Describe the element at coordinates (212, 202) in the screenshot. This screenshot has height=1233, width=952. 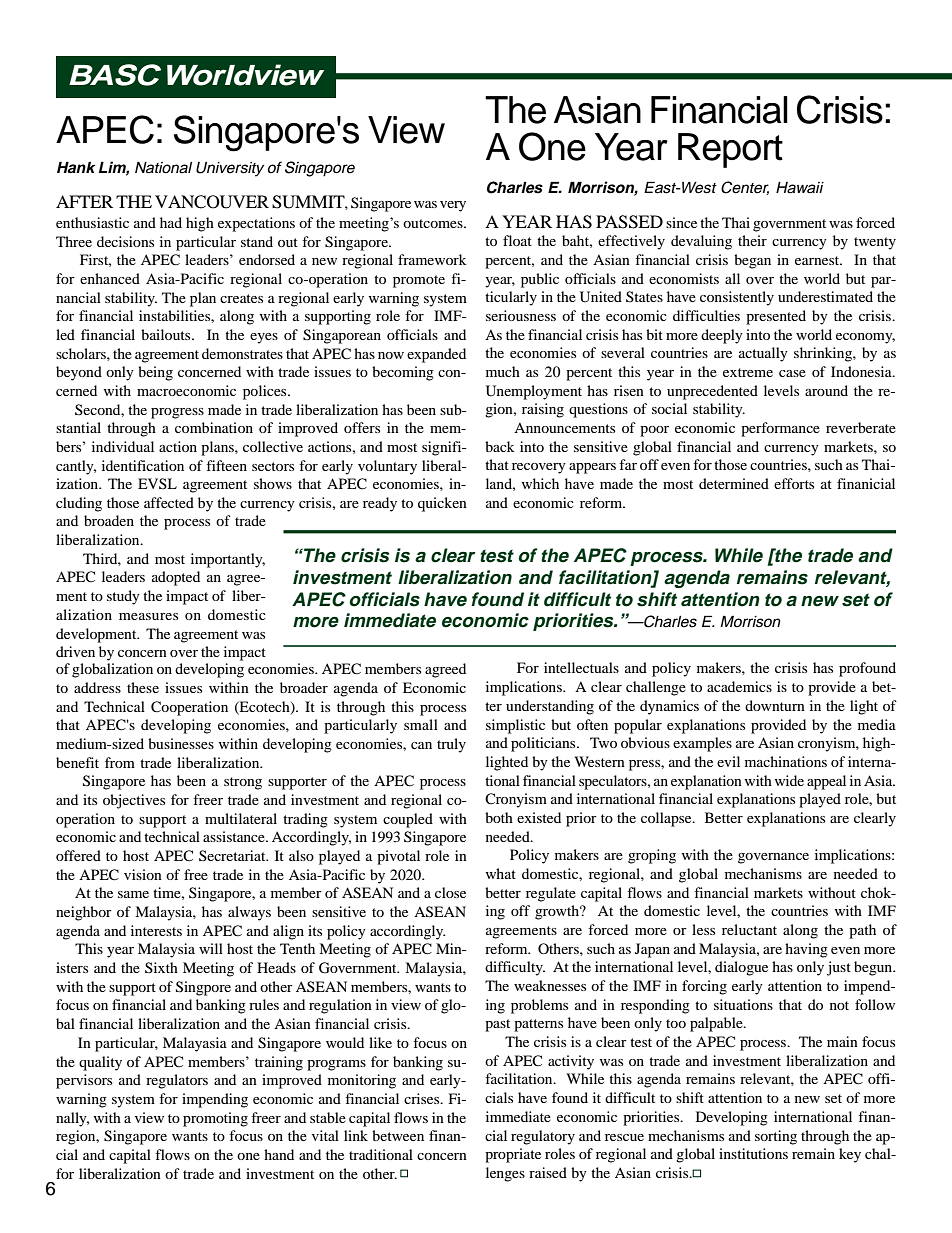
I see `VANCOUVER` at that location.
